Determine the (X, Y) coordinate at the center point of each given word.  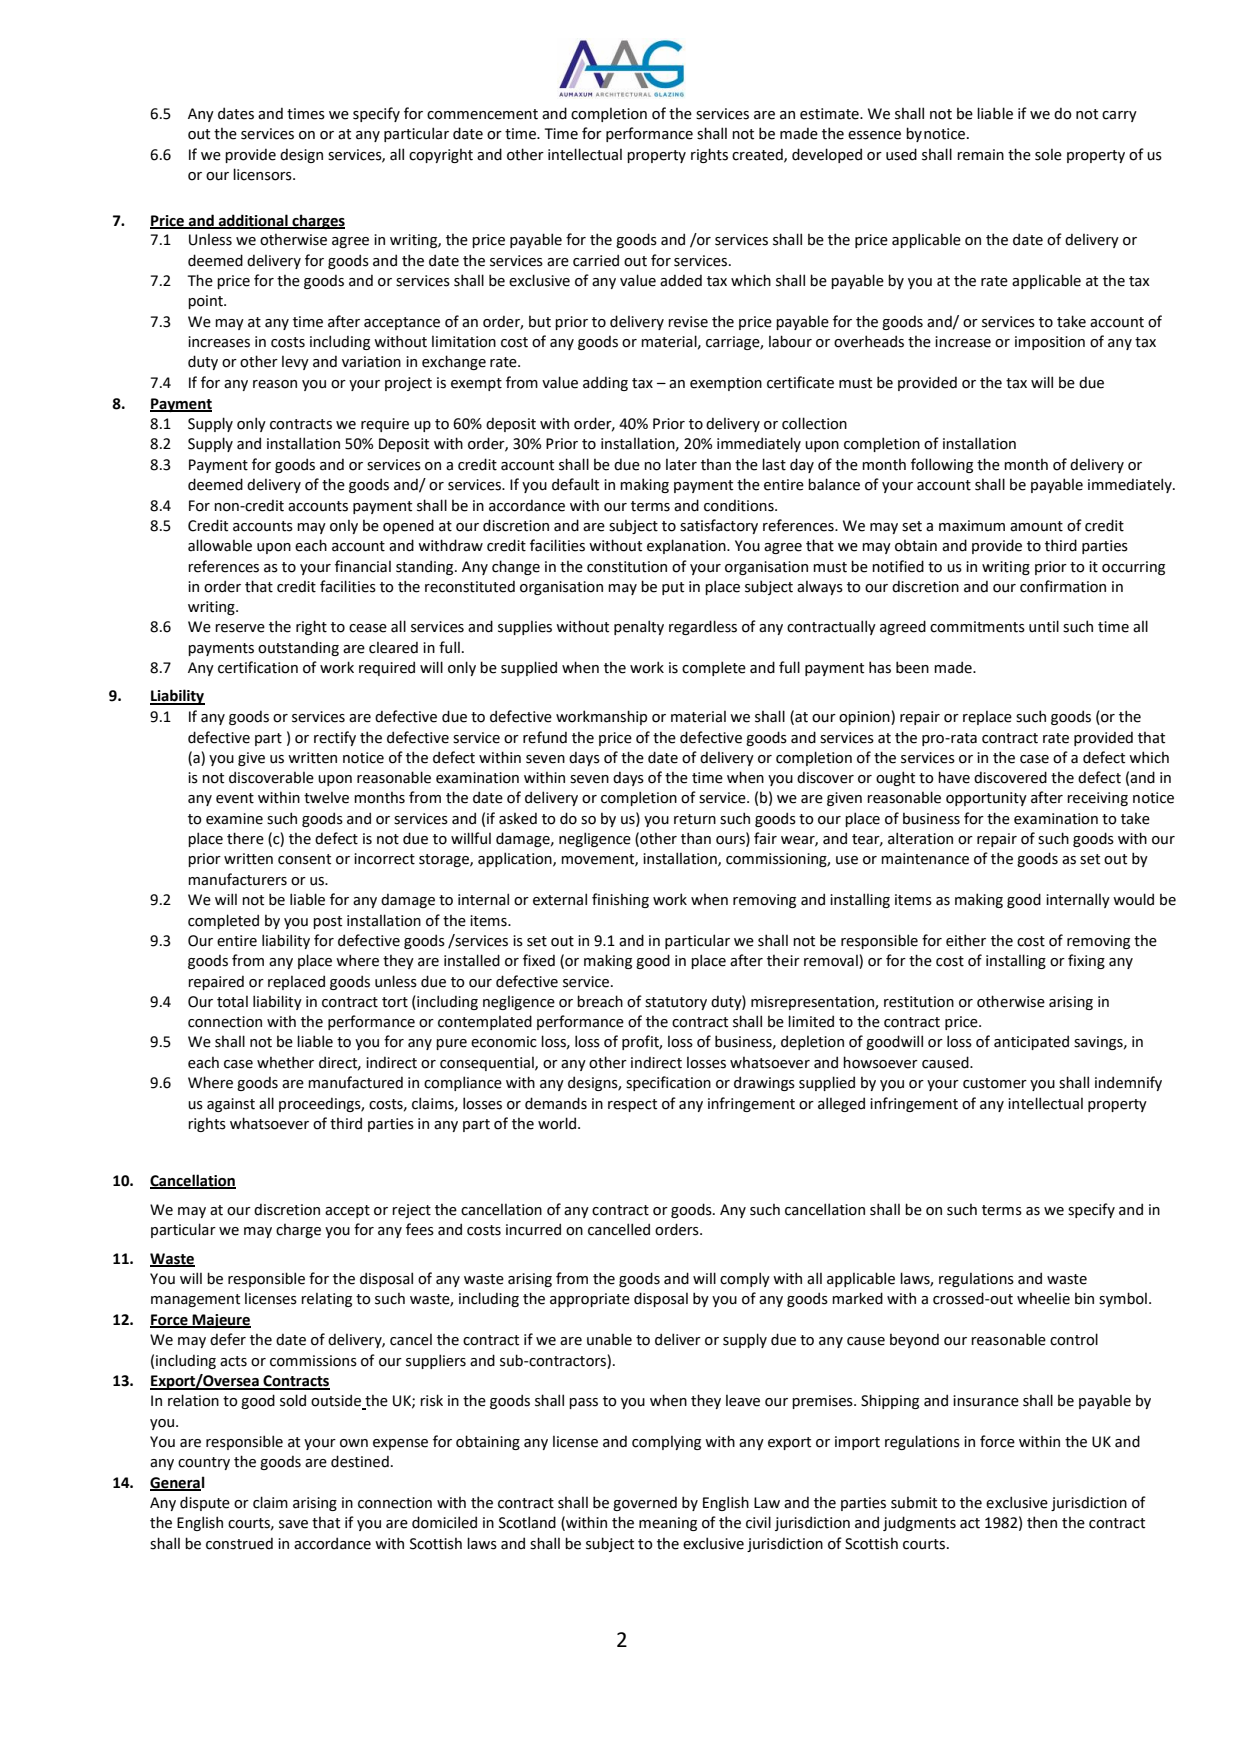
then (1042, 1522)
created (758, 155)
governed (645, 1503)
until (1044, 626)
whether (285, 1062)
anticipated (1031, 1042)
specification (668, 1083)
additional (253, 221)
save (293, 1524)
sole (1048, 155)
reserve (240, 628)
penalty (639, 627)
